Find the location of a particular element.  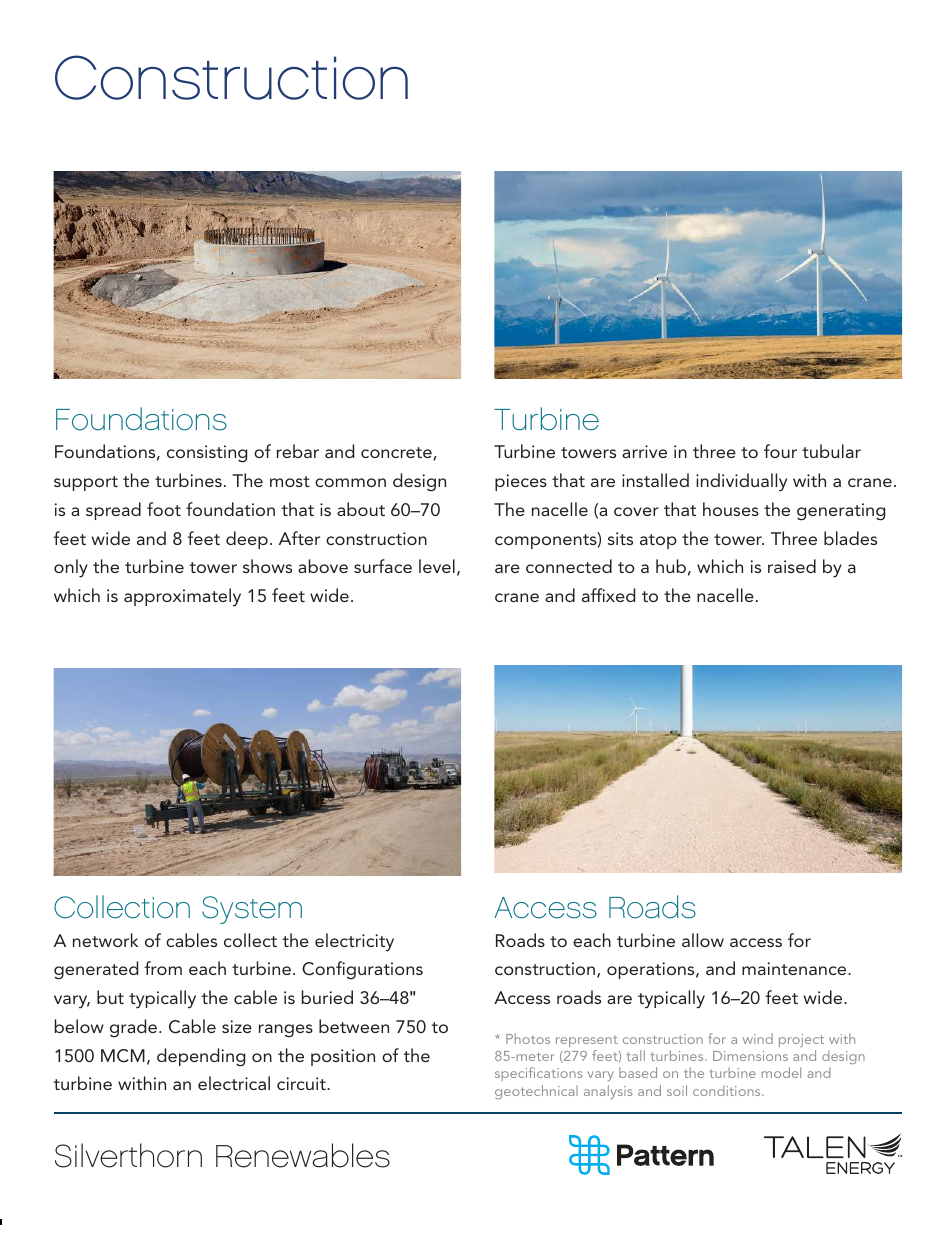

conditions is located at coordinates (728, 1090).
